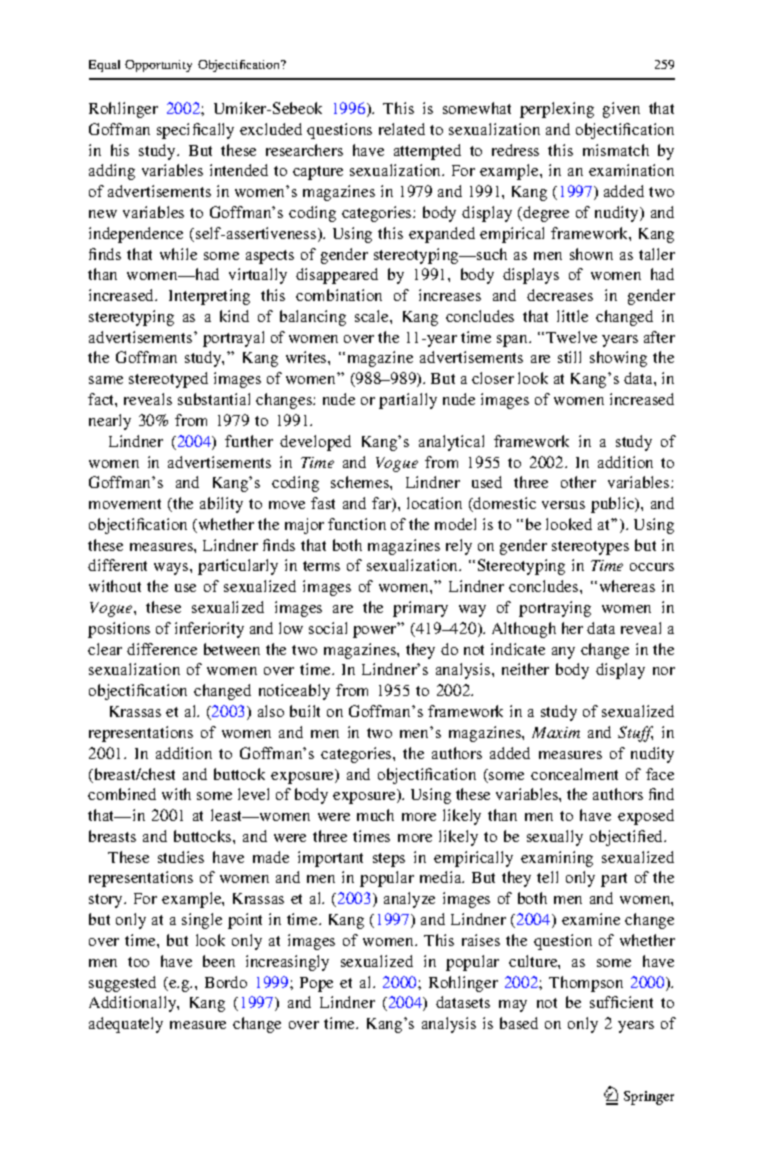  What do you see at coordinates (574, 774) in the screenshot?
I see `concealment` at bounding box center [574, 774].
